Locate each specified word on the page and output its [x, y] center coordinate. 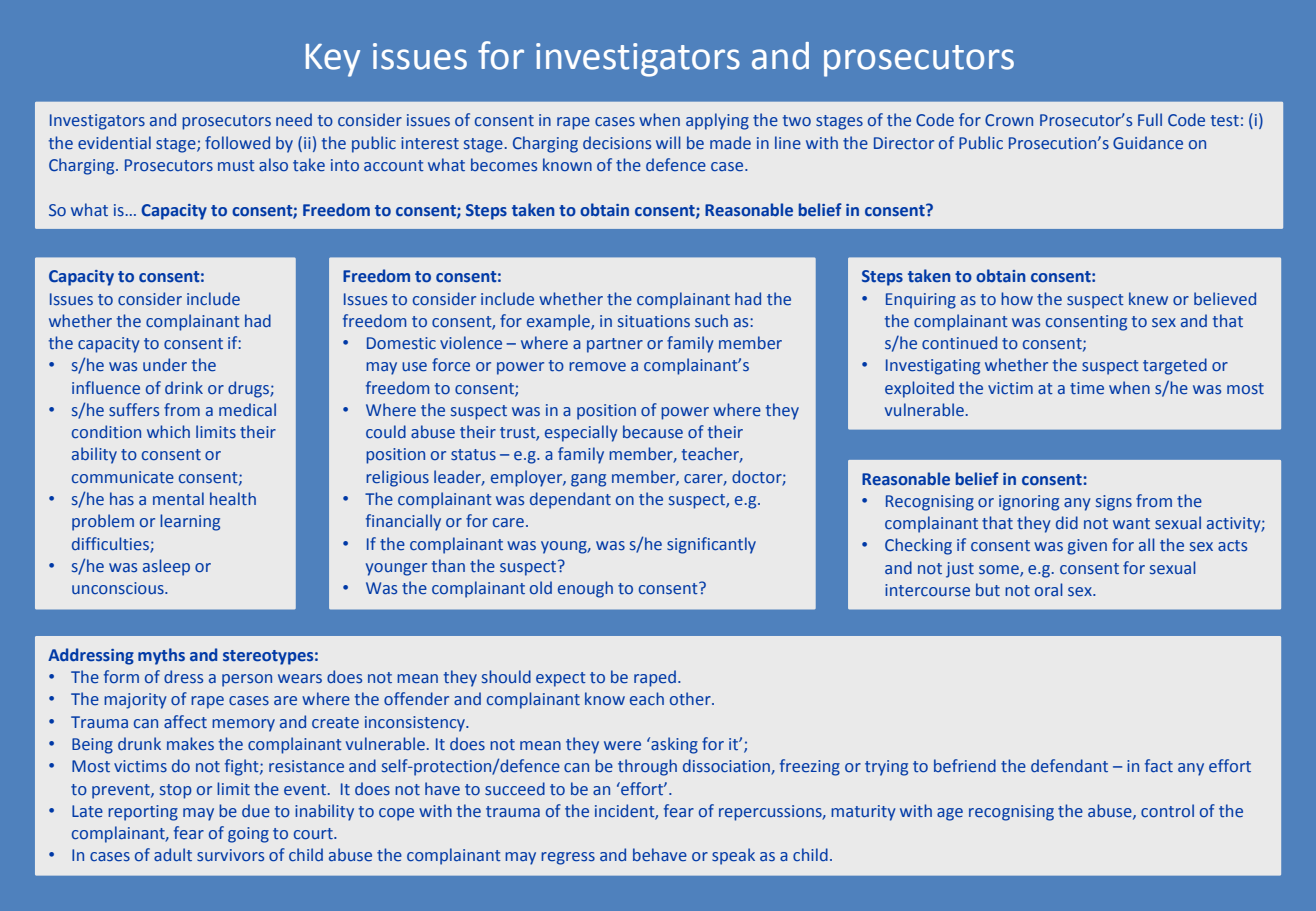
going [248, 835]
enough [585, 589]
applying [717, 121]
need [294, 120]
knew [1148, 298]
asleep [166, 567]
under [165, 365]
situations [654, 321]
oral [1049, 589]
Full [1150, 119]
